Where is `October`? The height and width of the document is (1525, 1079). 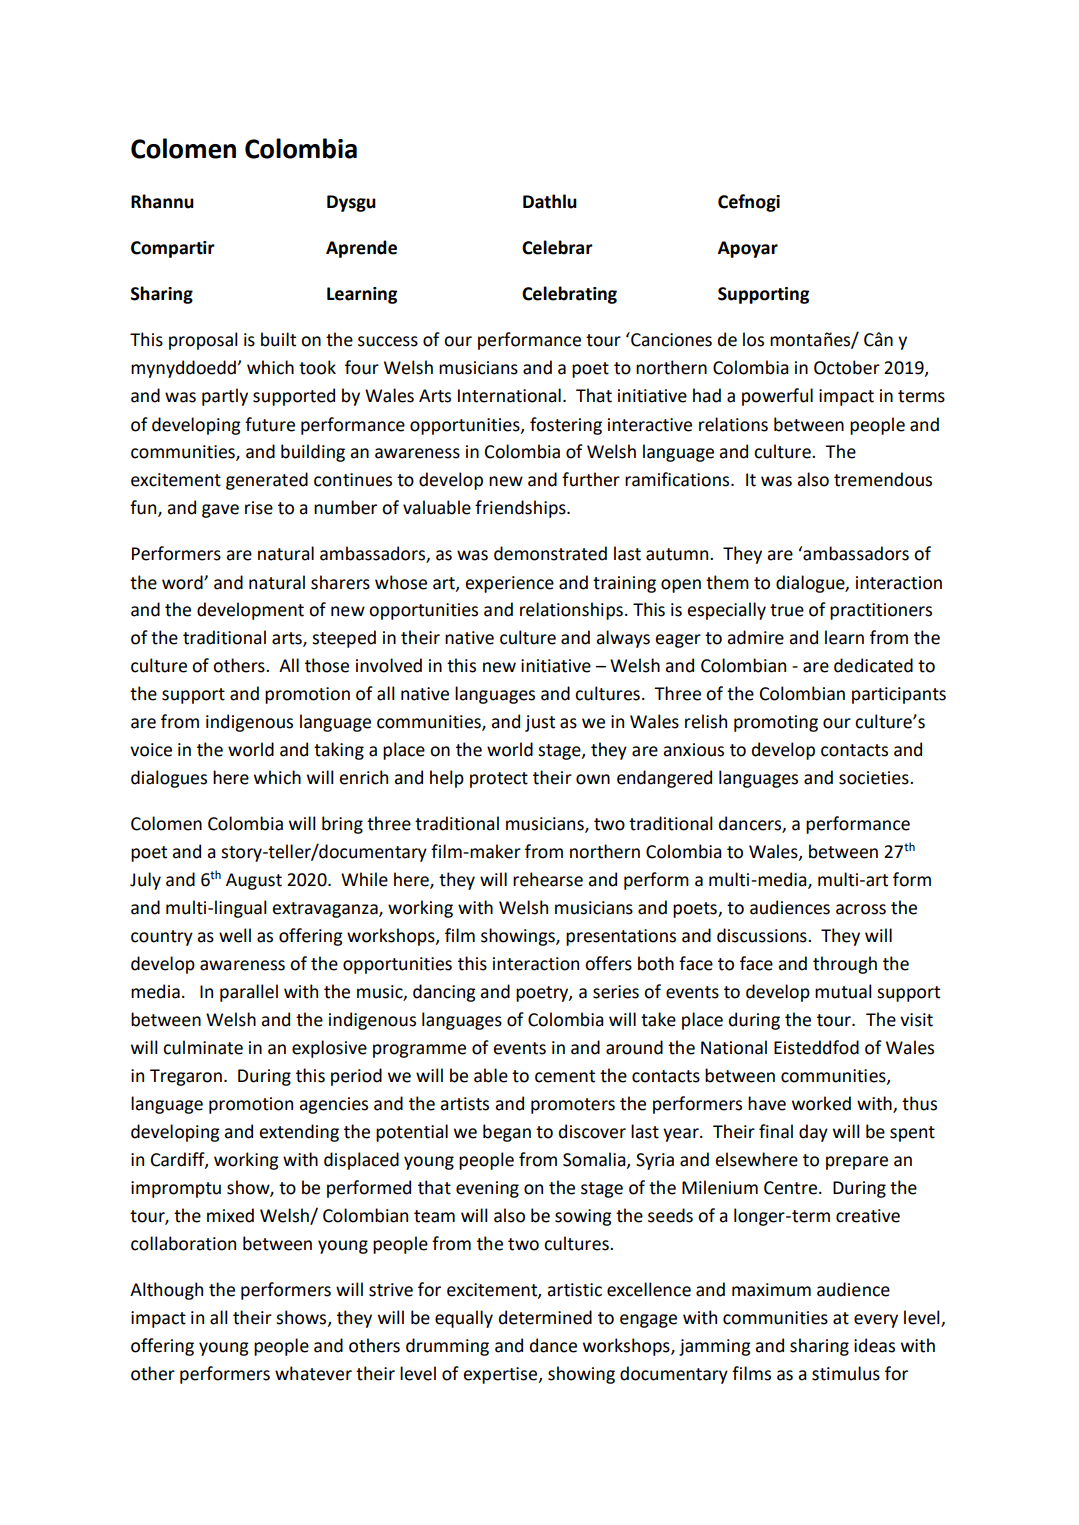 October is located at coordinates (847, 367).
